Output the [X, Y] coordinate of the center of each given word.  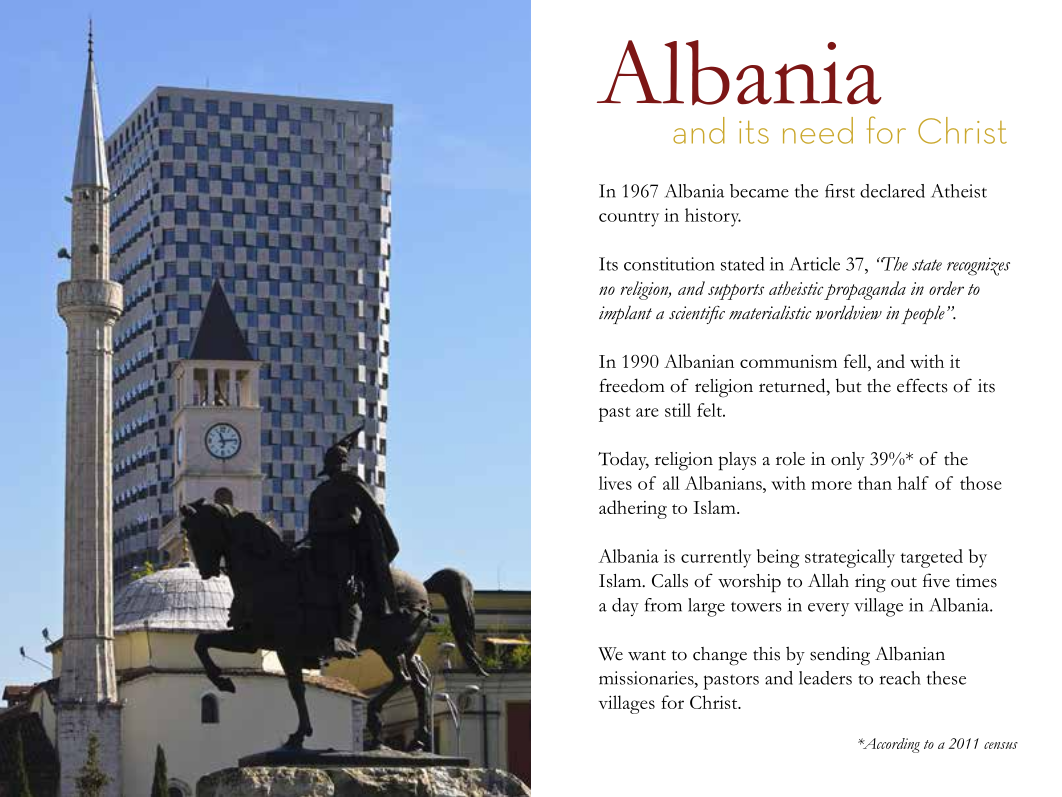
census [1001, 745]
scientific [697, 315]
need [818, 130]
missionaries [647, 678]
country [629, 219]
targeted [932, 558]
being [778, 558]
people [923, 315]
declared [892, 191]
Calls [670, 581]
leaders [825, 678]
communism [788, 361]
